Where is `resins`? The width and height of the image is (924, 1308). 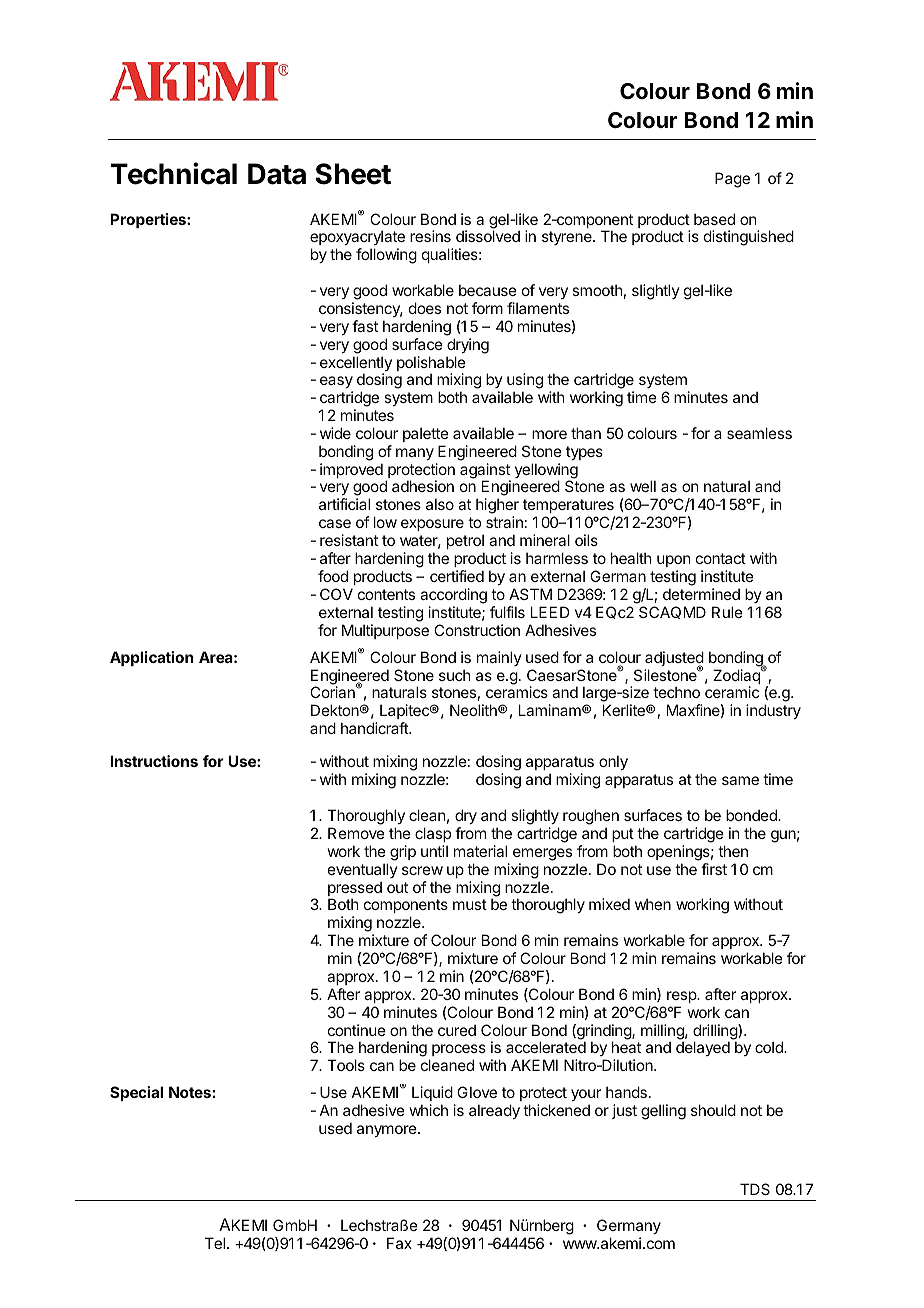 resins is located at coordinates (430, 236).
